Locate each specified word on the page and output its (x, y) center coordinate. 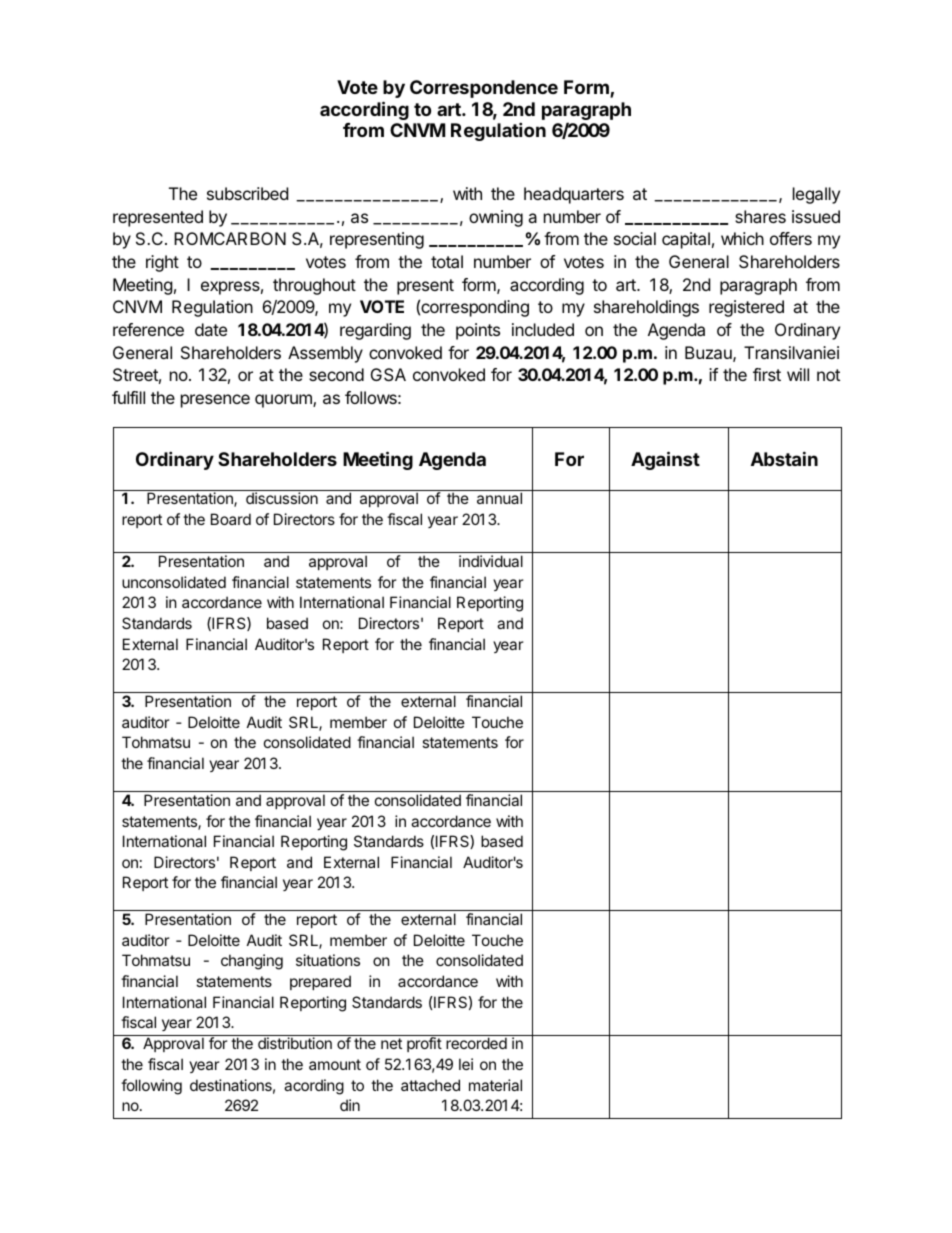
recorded (476, 1043)
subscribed (247, 193)
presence (215, 401)
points (478, 331)
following (151, 1087)
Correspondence (484, 89)
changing (252, 962)
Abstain (784, 458)
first (767, 374)
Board (231, 519)
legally (816, 195)
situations (328, 960)
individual (491, 561)
